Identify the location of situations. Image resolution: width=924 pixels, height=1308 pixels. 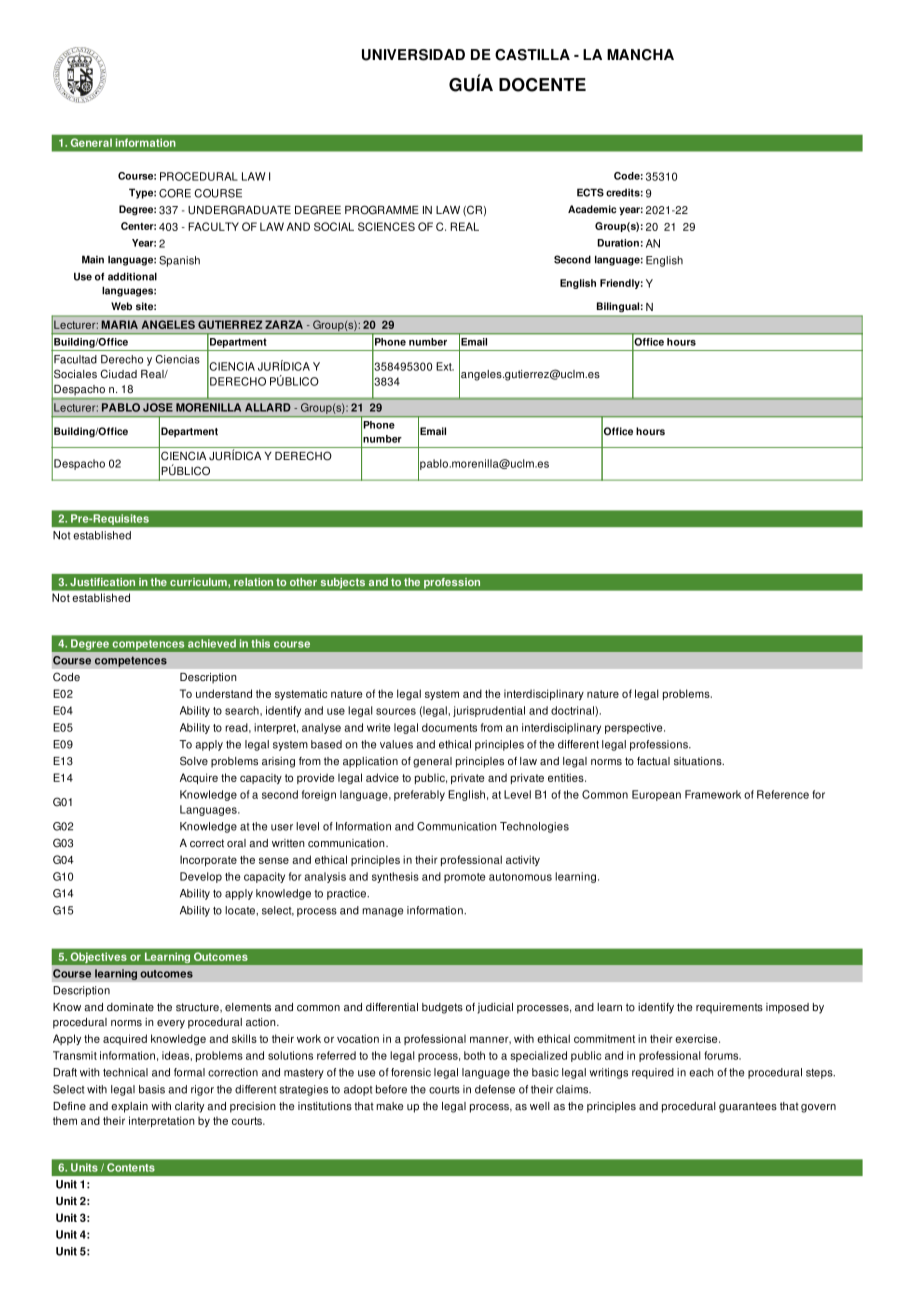
(699, 761).
